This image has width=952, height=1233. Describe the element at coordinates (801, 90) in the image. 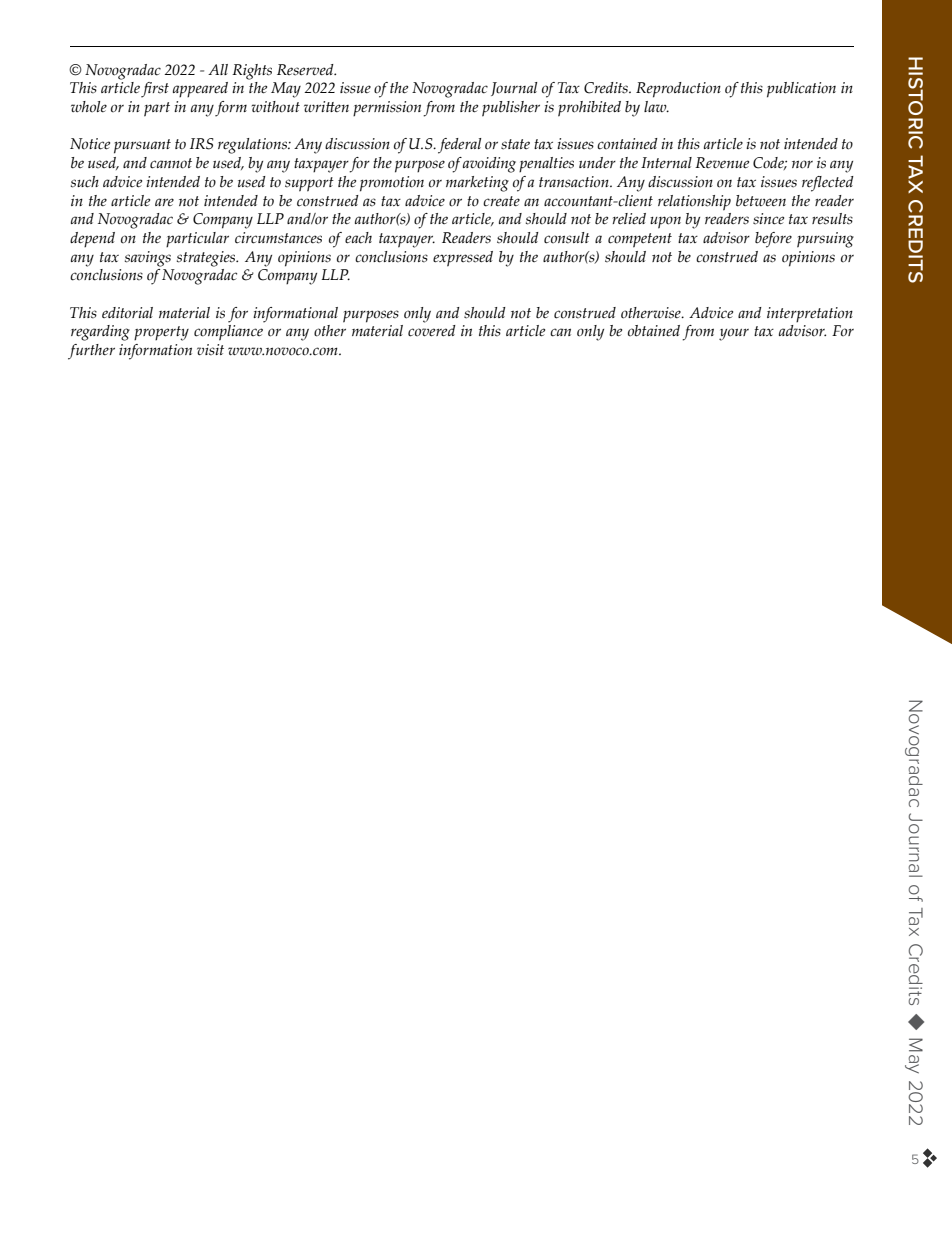

I see `publication` at that location.
